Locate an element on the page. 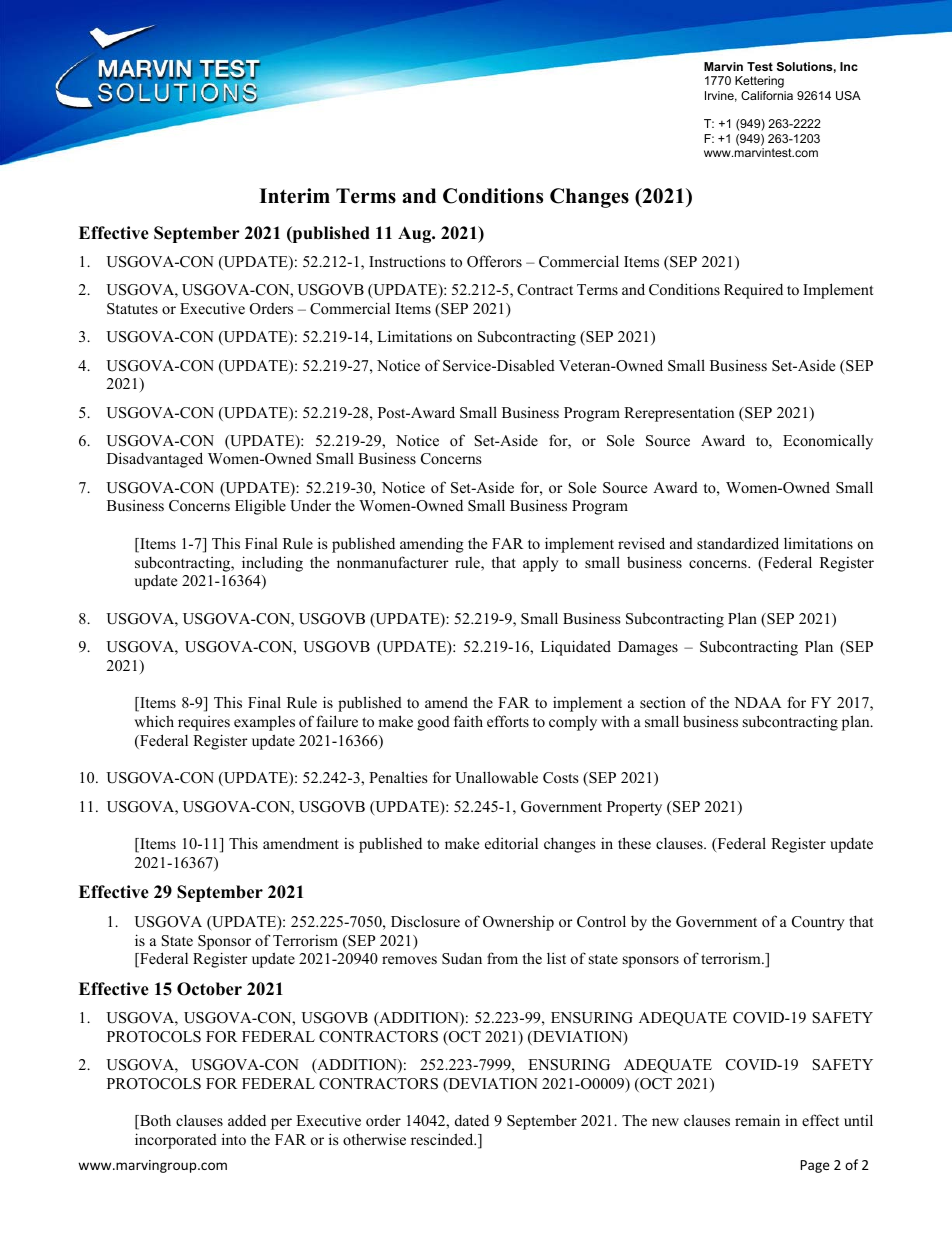 Image resolution: width=952 pixels, height=1233 pixels. requires is located at coordinates (204, 723).
